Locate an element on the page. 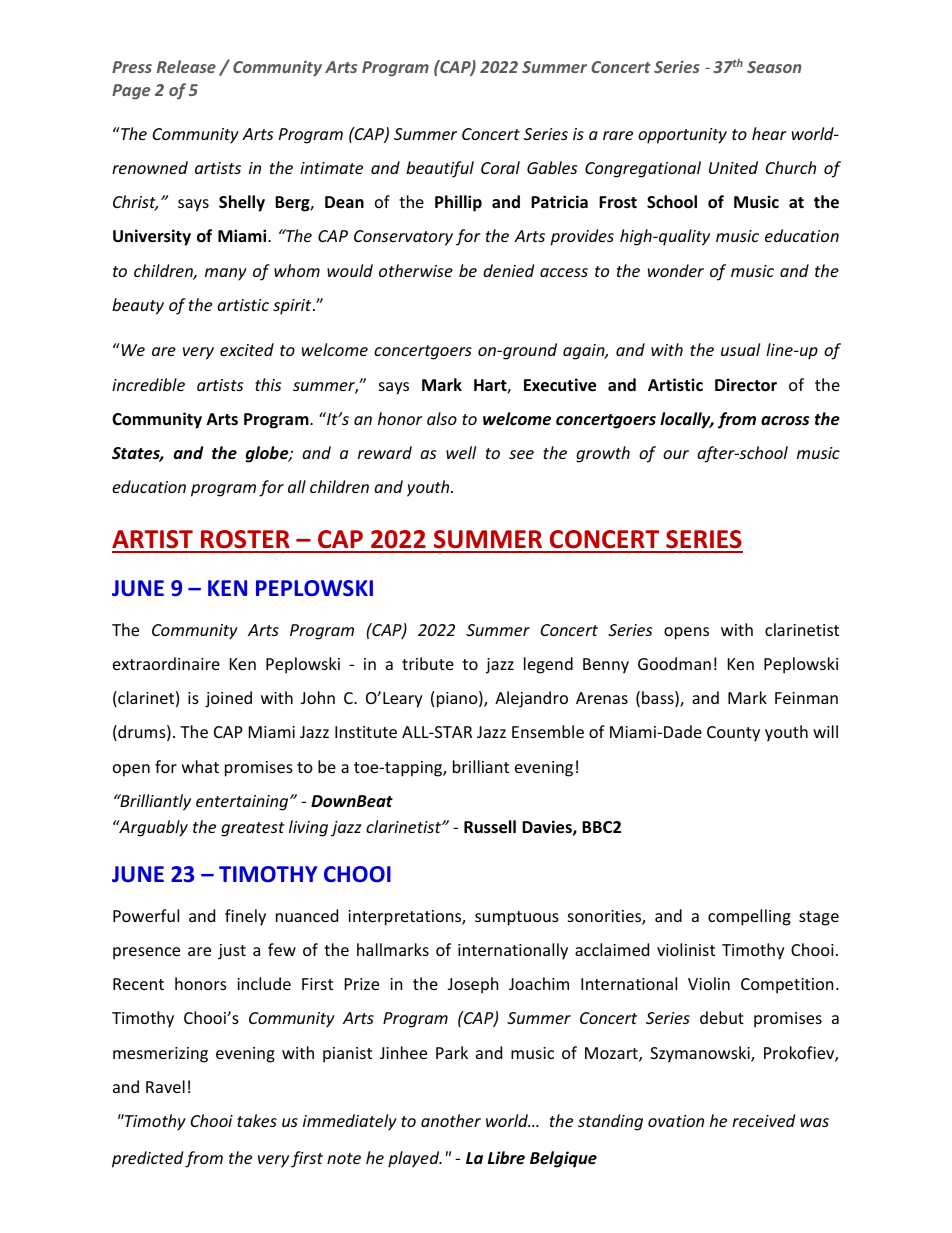 This page has height=1233, width=952. takes is located at coordinates (257, 1120).
